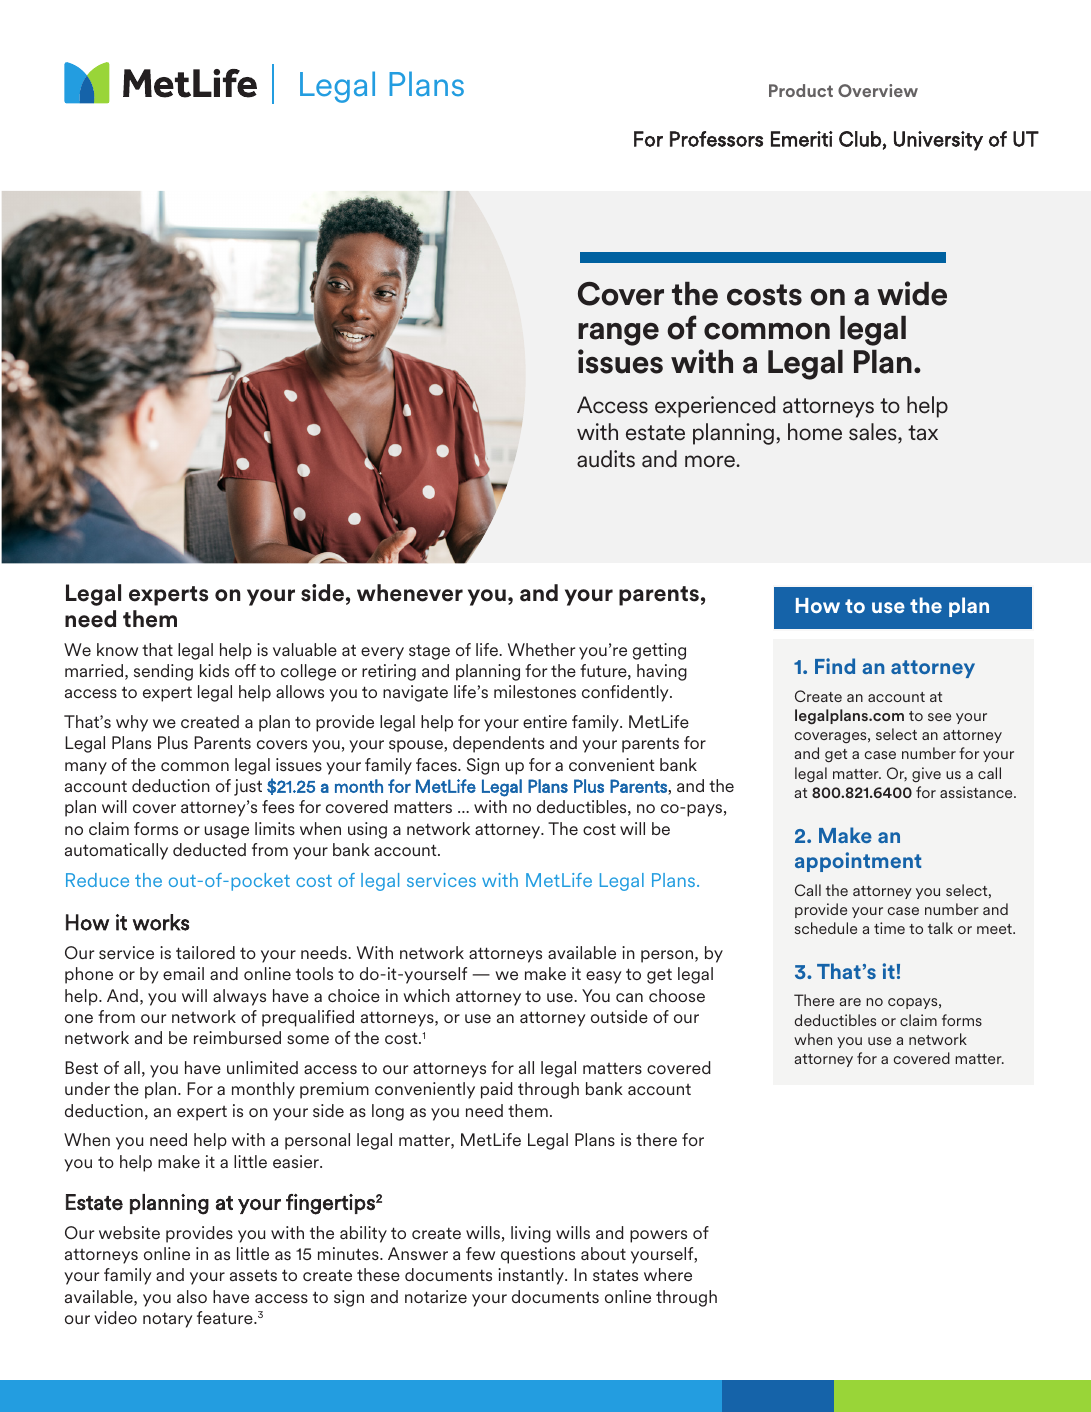 This image has height=1412, width=1091. Describe the element at coordinates (716, 139) in the image. I see `Professors` at that location.
